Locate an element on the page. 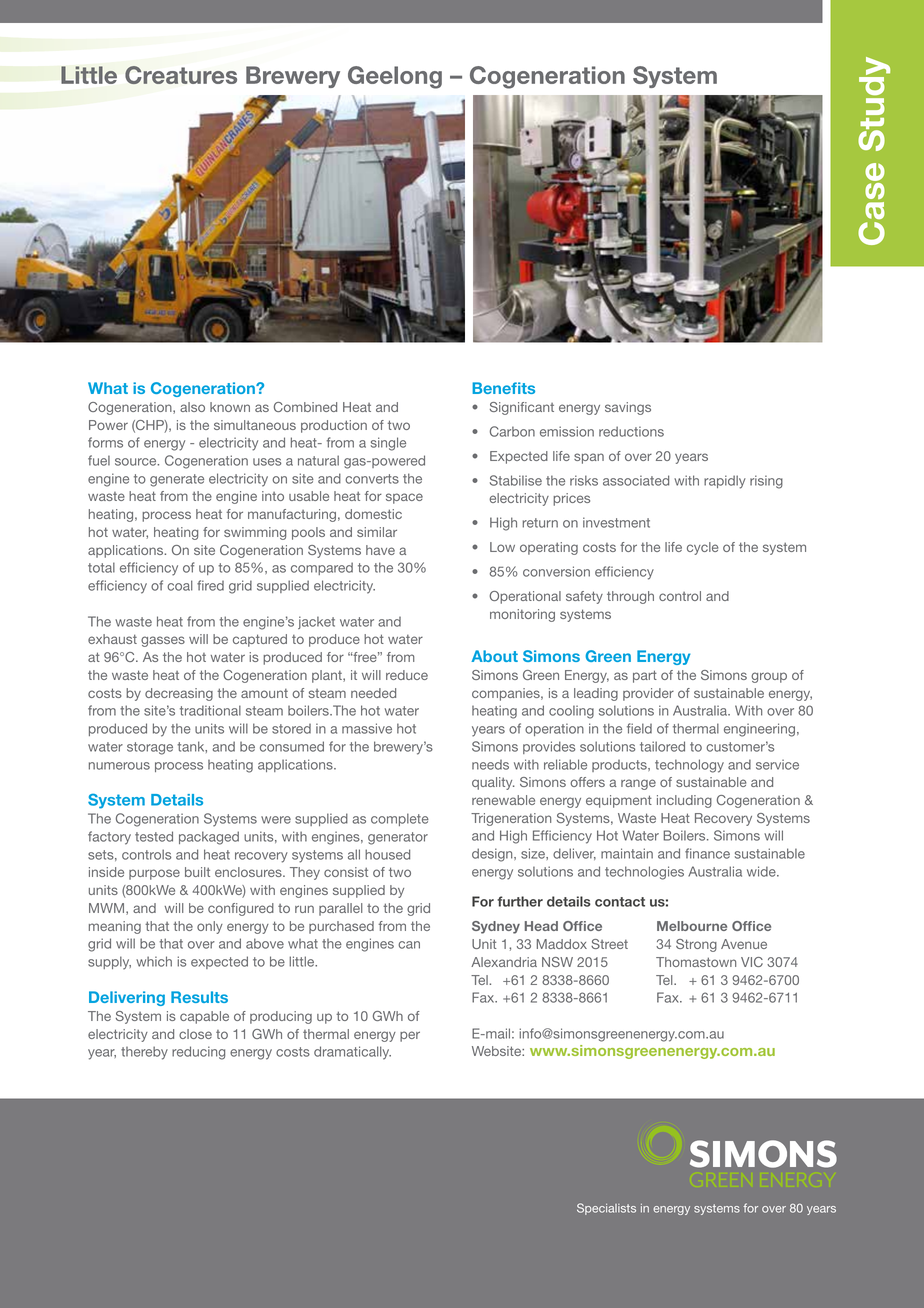 The width and height of the image is (924, 1308). single is located at coordinates (388, 444).
